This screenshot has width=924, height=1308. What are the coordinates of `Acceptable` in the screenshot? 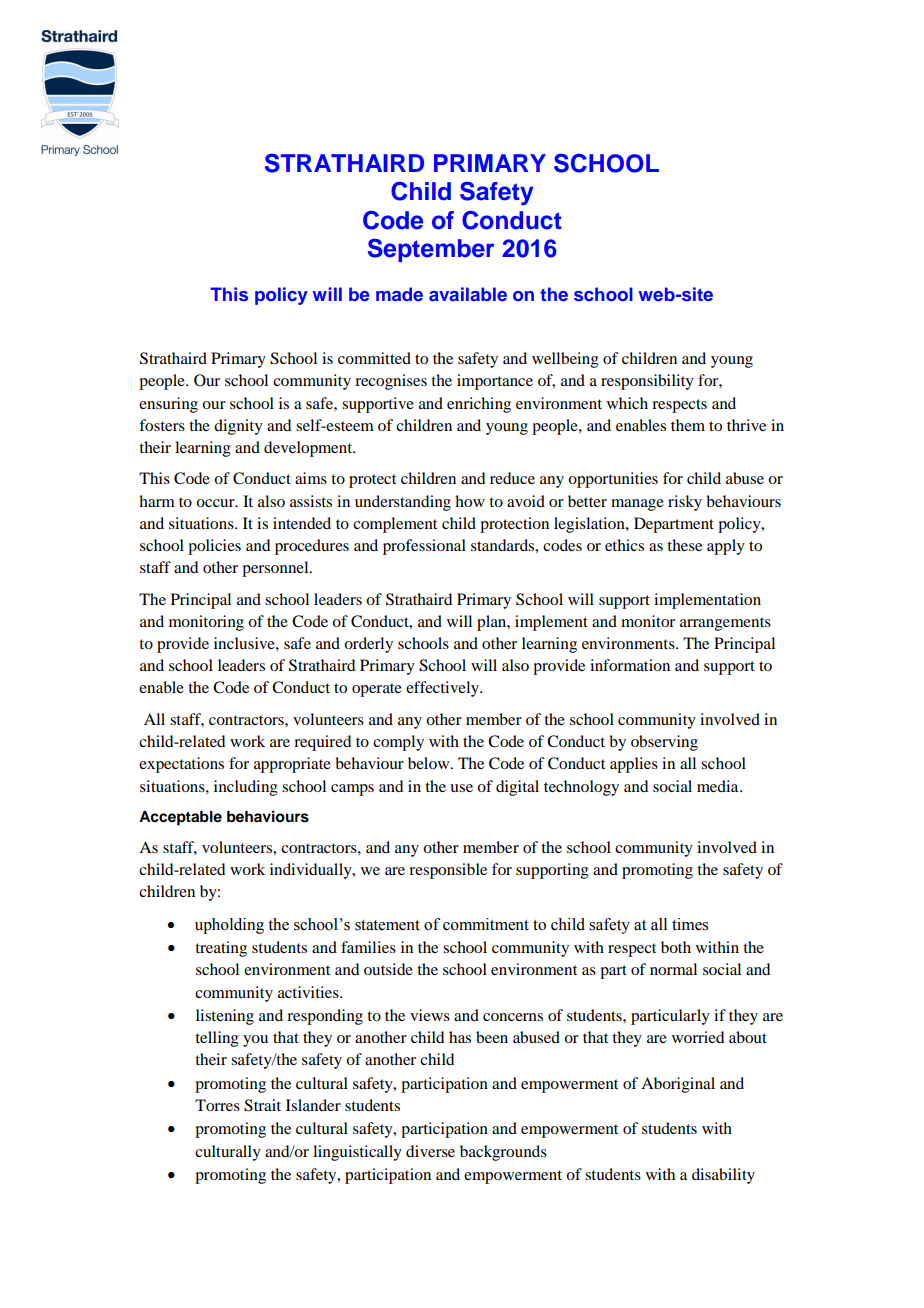 It's located at (180, 818).
